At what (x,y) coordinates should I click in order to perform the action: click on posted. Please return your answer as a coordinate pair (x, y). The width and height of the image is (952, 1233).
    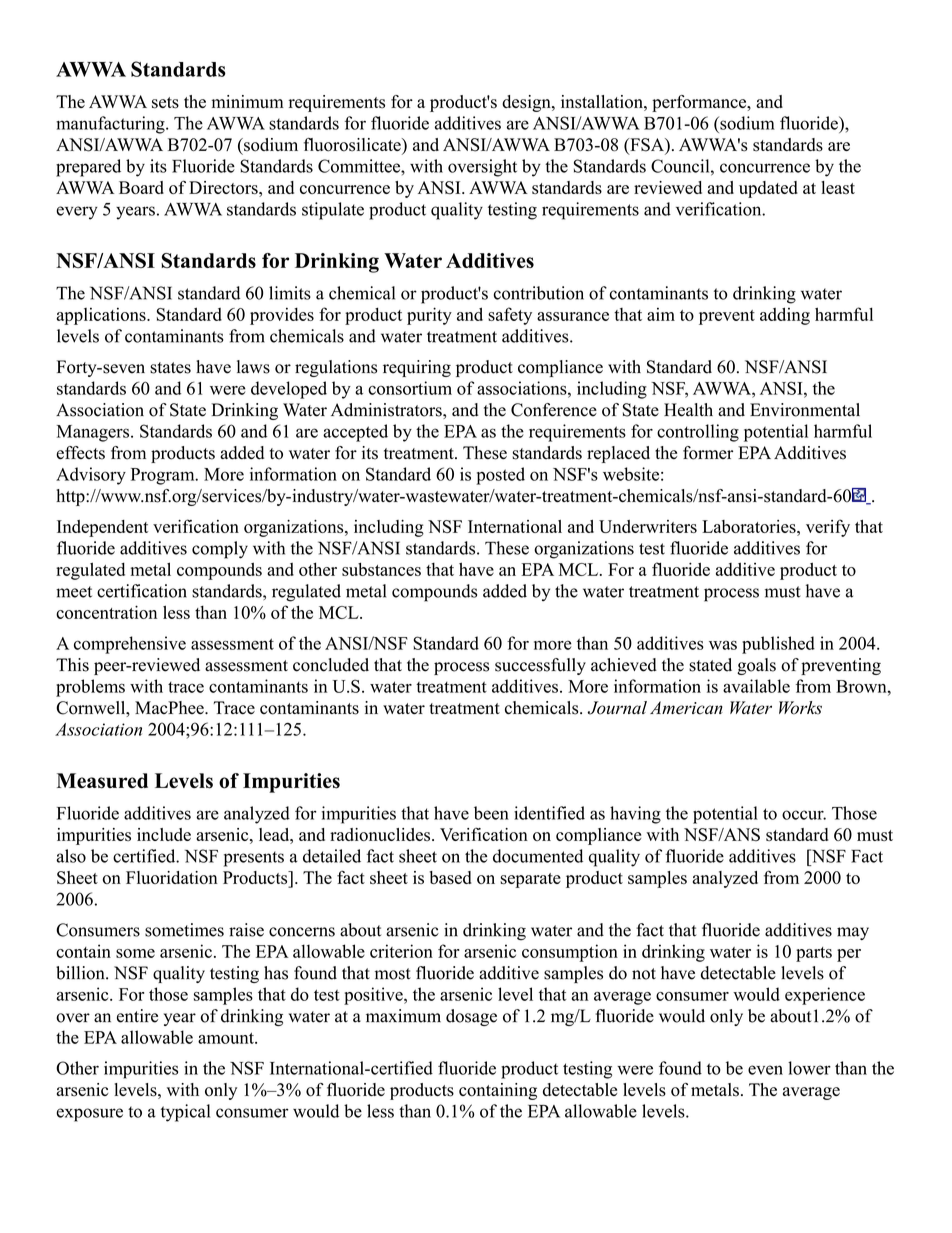
    Looking at the image, I should click on (500, 476).
